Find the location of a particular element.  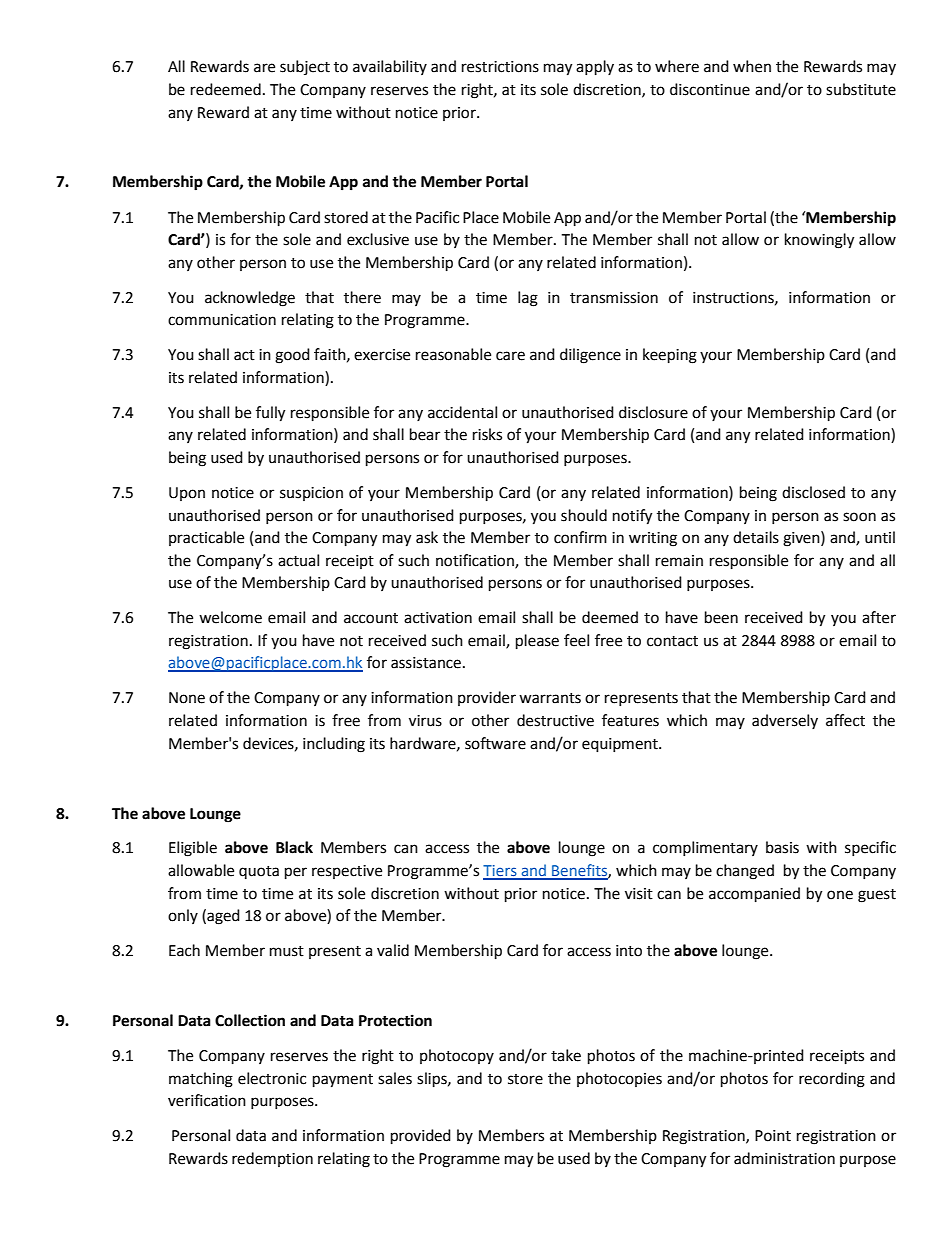

redemption is located at coordinates (272, 1159).
